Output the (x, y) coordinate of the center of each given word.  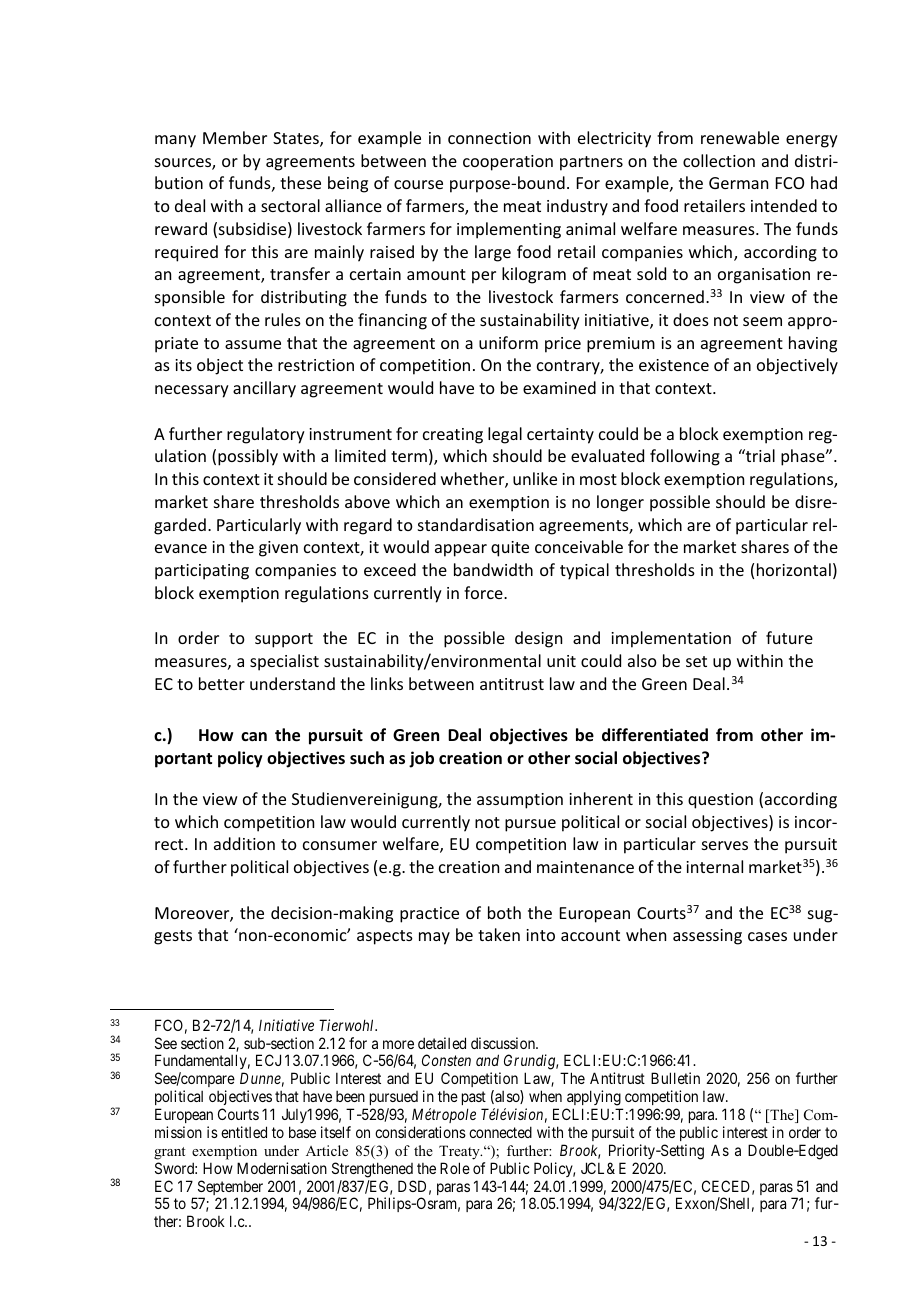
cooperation (508, 163)
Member (235, 137)
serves (725, 845)
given (278, 549)
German (738, 183)
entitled (244, 1132)
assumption (520, 801)
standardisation (476, 524)
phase (804, 457)
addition (244, 843)
